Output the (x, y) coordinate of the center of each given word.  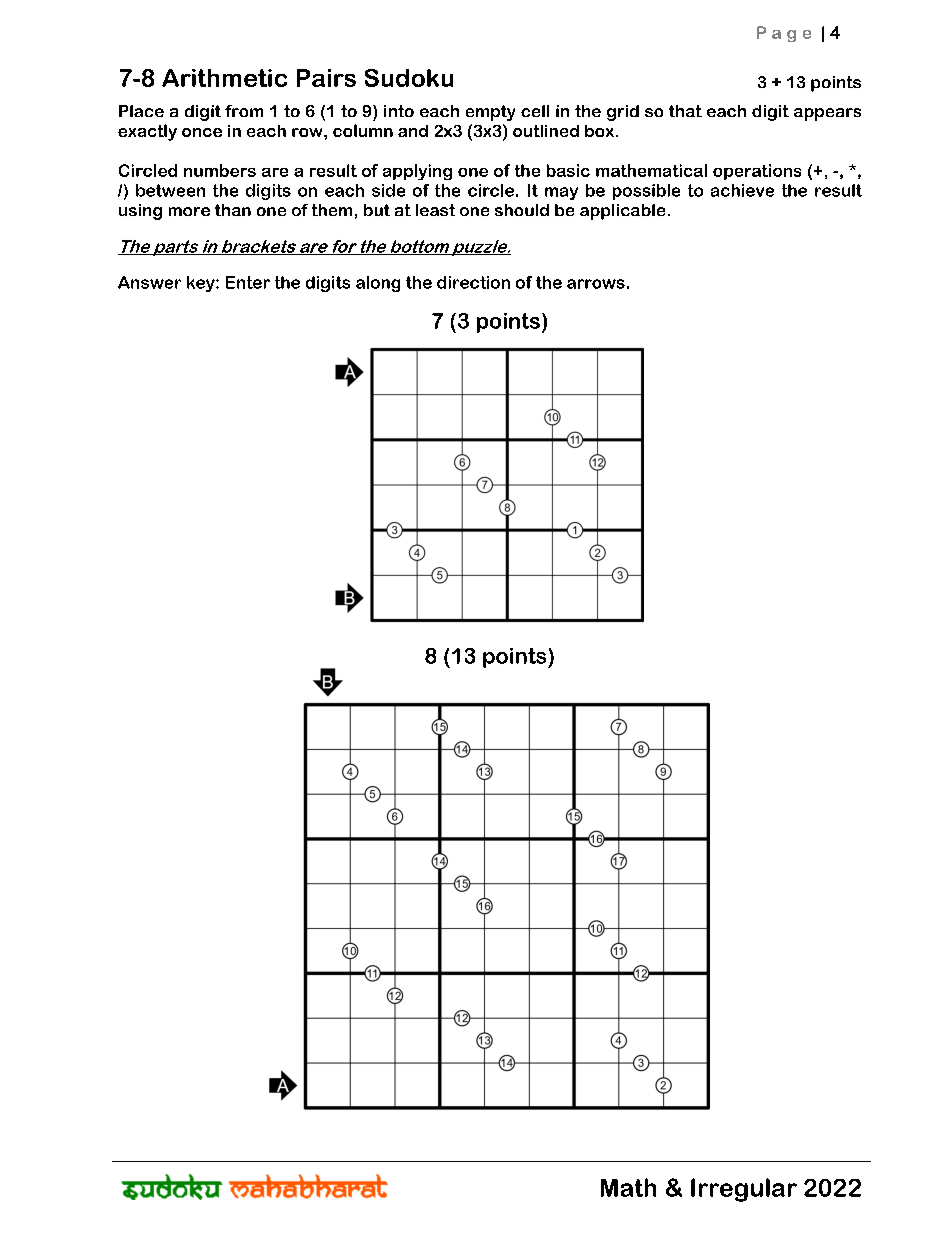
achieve (742, 190)
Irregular (744, 1190)
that (685, 111)
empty (490, 113)
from (244, 111)
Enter (248, 282)
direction (473, 282)
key (202, 284)
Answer (149, 282)
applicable (622, 212)
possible (646, 192)
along (378, 284)
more (189, 211)
